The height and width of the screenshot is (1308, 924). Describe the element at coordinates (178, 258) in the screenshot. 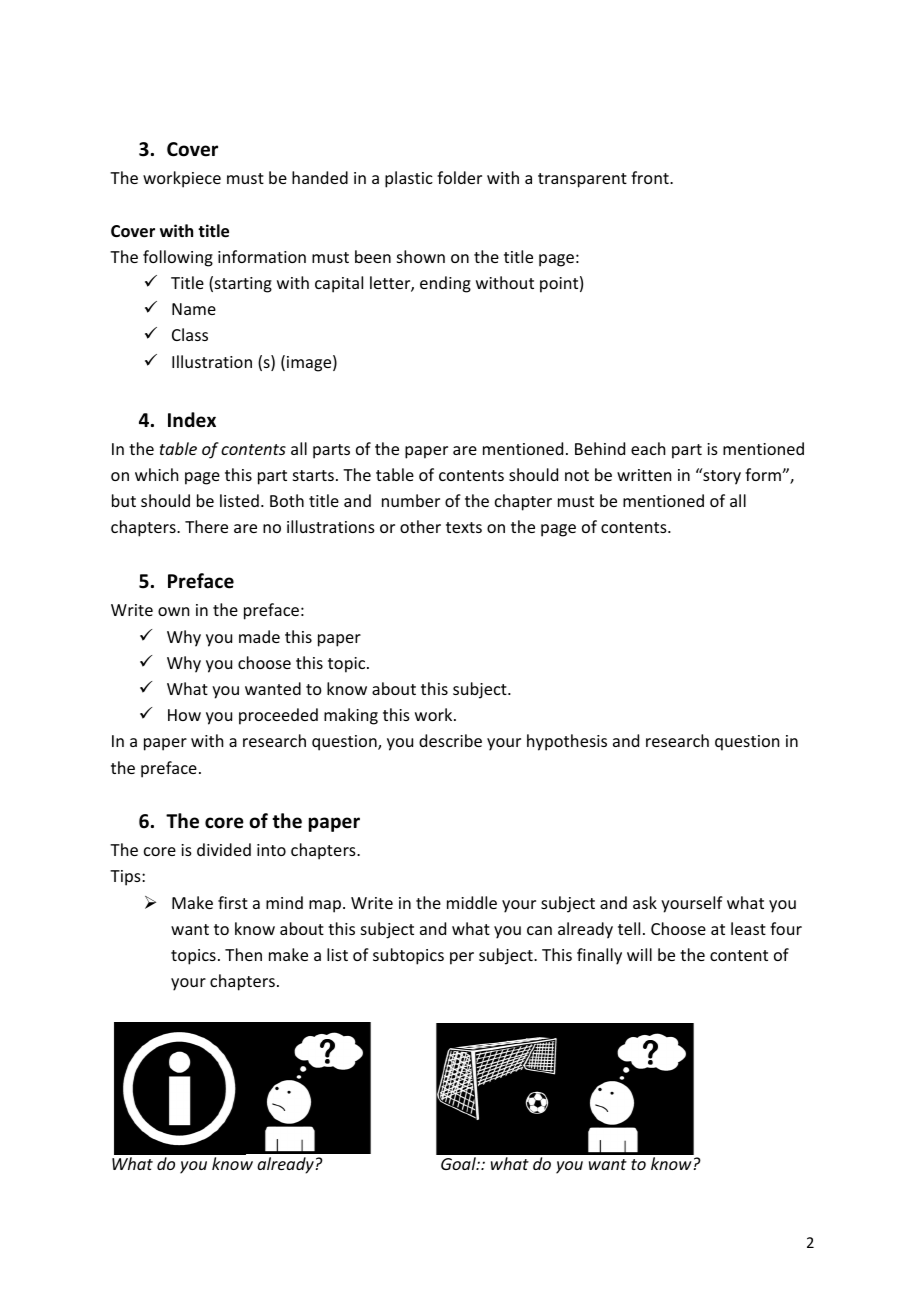

I see `following` at that location.
